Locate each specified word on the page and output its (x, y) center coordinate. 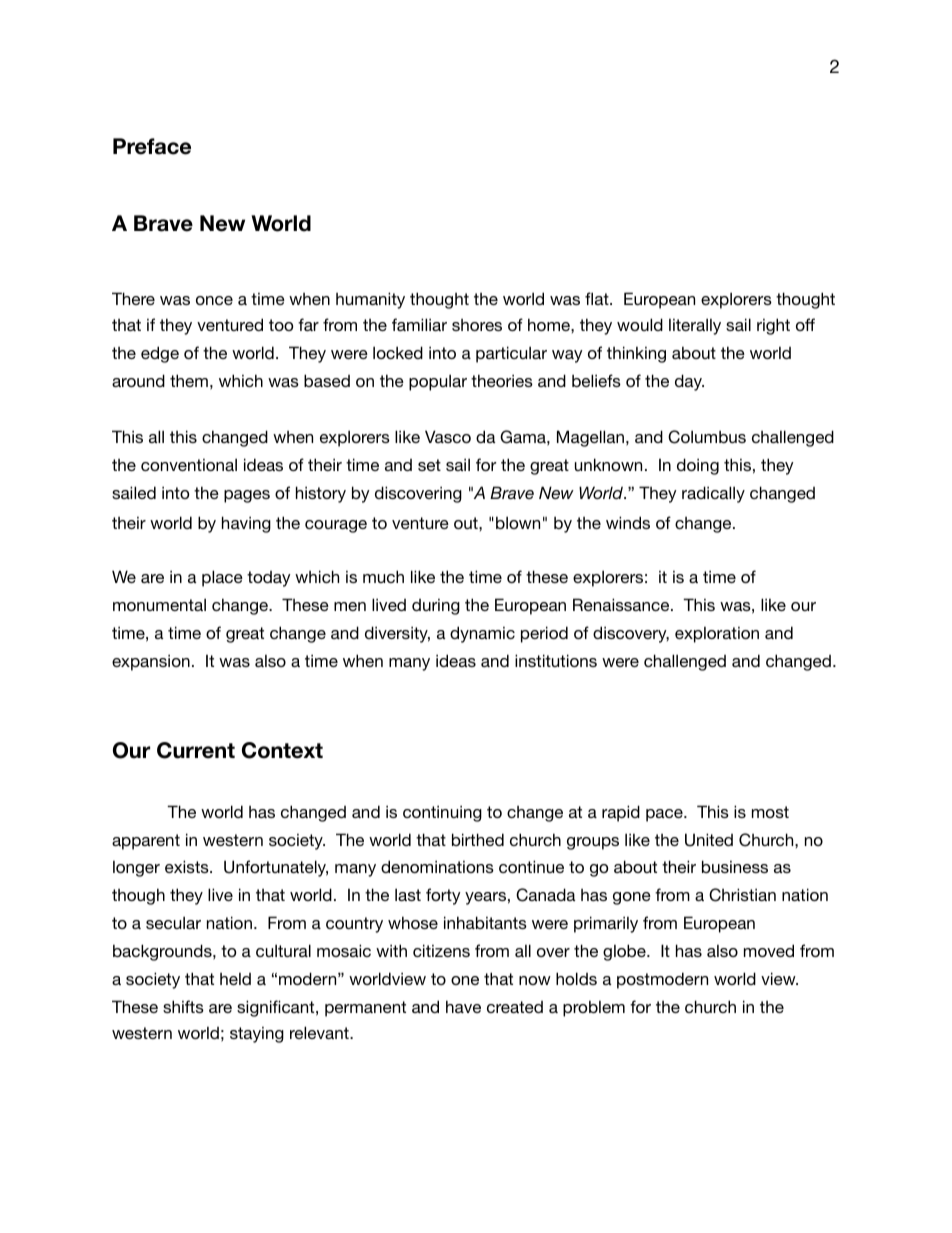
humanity (370, 300)
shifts (183, 1006)
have (463, 1006)
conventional (189, 464)
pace (665, 815)
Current (196, 750)
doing (698, 466)
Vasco (448, 436)
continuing (442, 813)
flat (598, 298)
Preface (152, 146)
